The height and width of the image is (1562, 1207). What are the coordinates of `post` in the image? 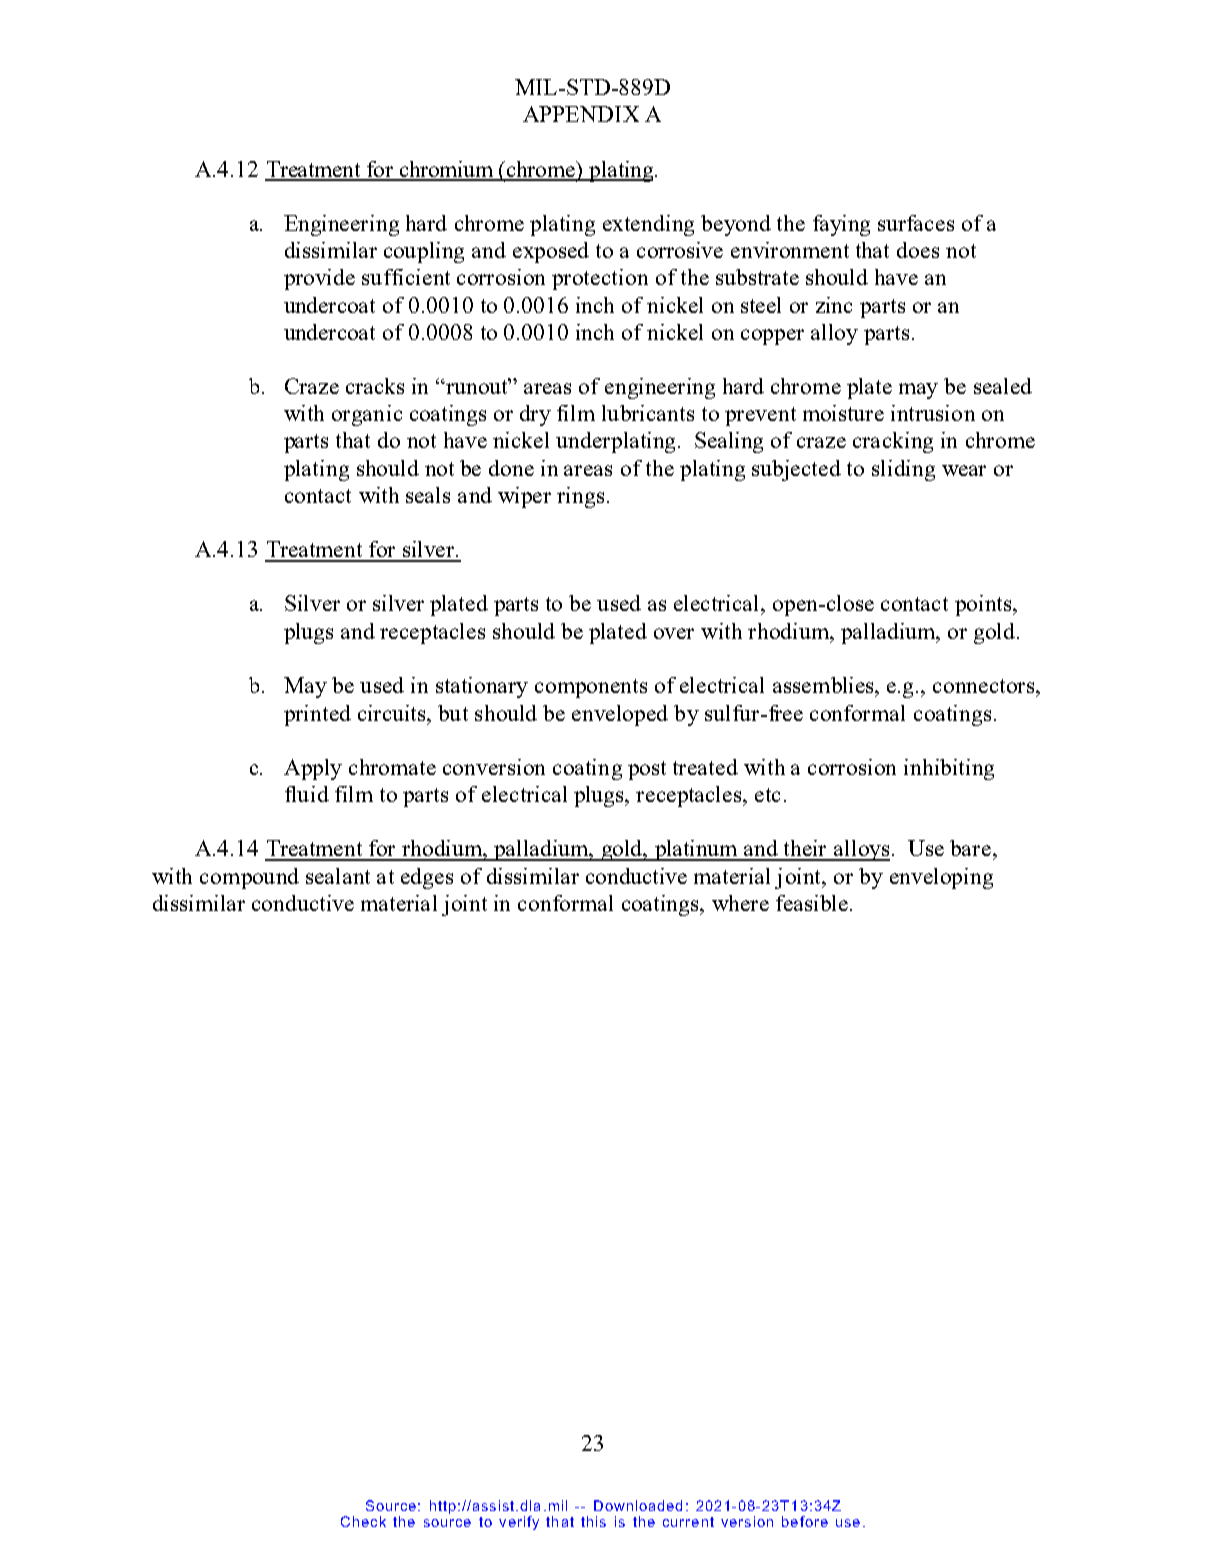 It's located at (647, 770).
